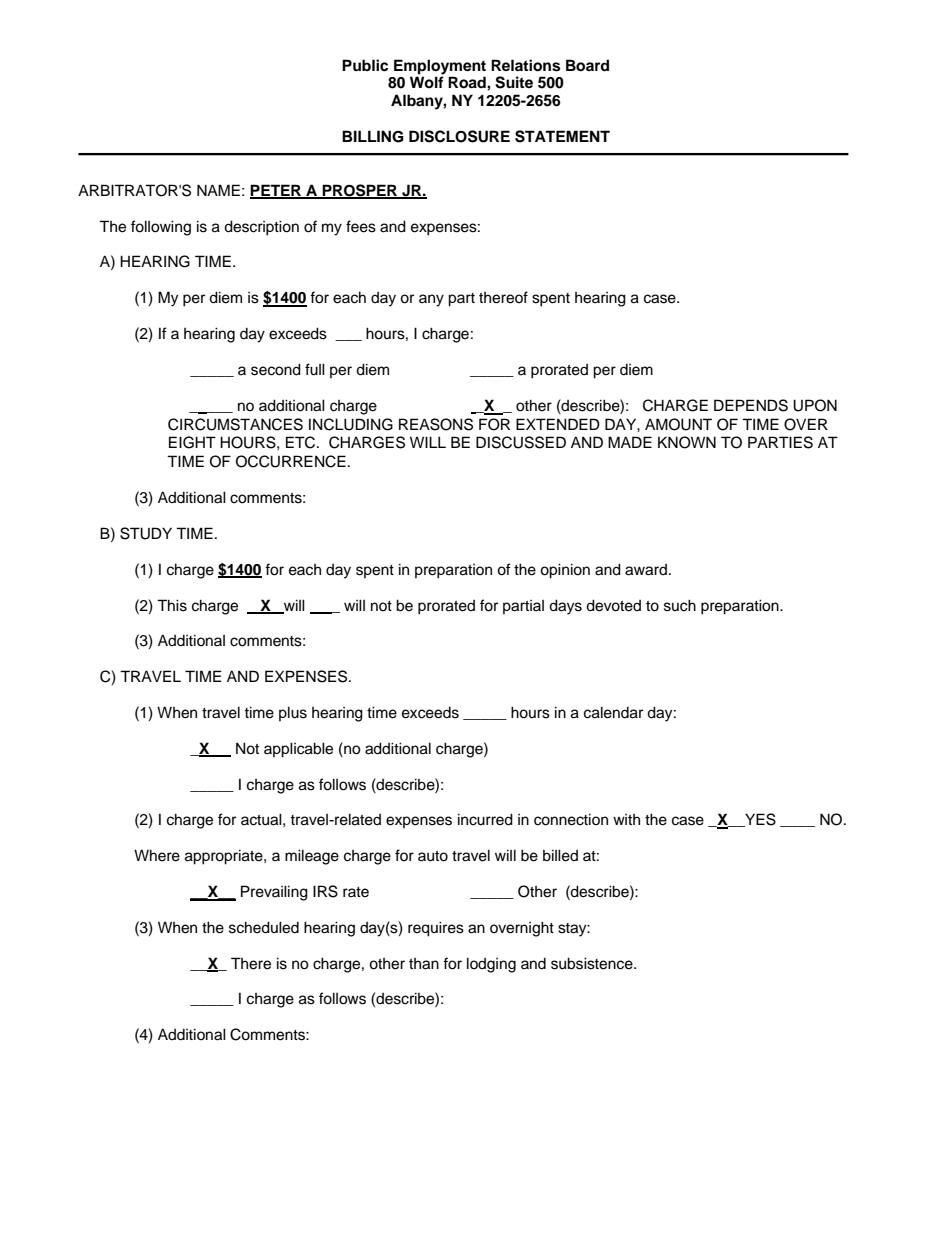 This page has width=952, height=1233. What do you see at coordinates (468, 82) in the page?
I see `Road` at bounding box center [468, 82].
